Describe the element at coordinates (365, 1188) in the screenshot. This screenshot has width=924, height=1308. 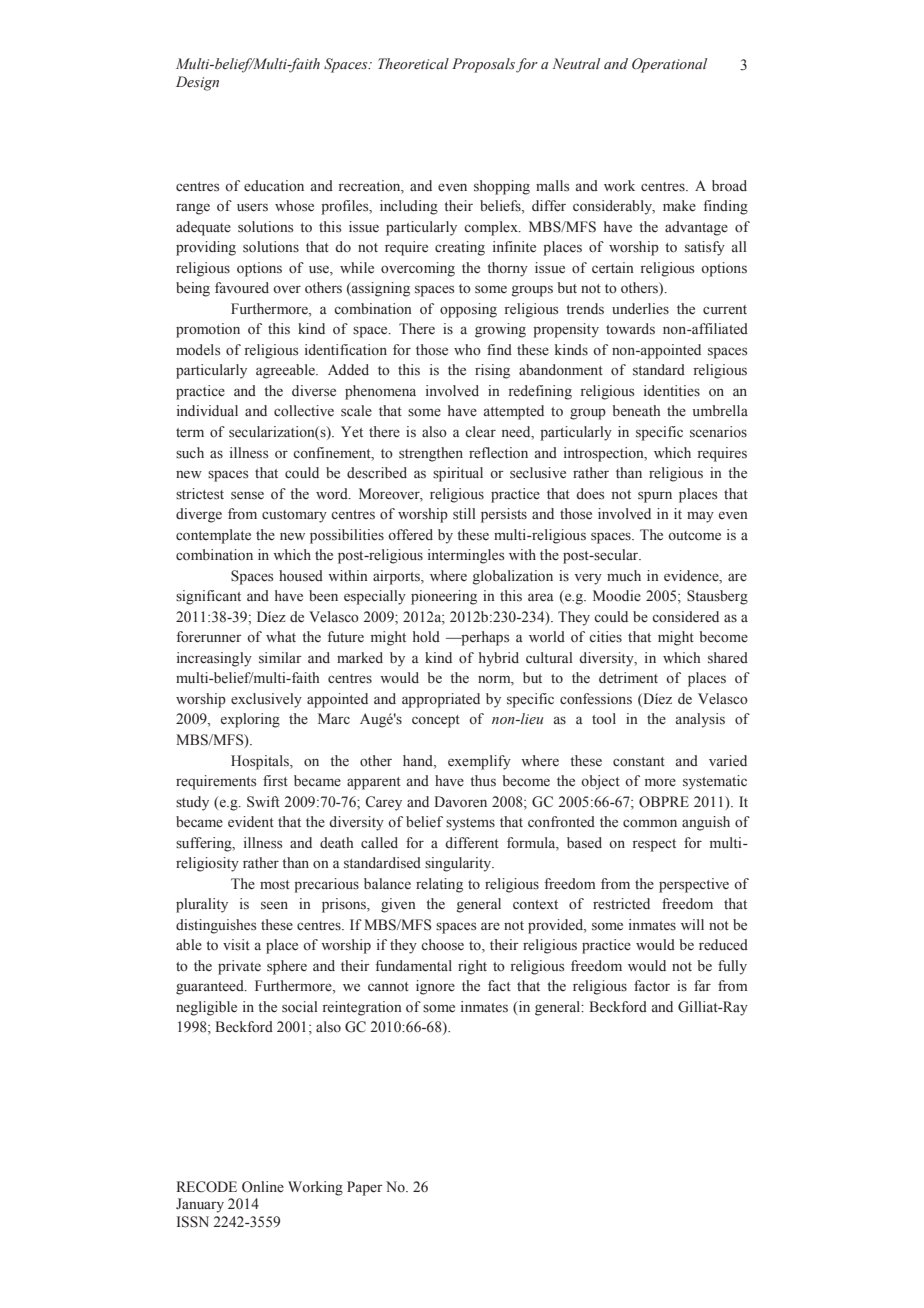
I see `Paper` at that location.
